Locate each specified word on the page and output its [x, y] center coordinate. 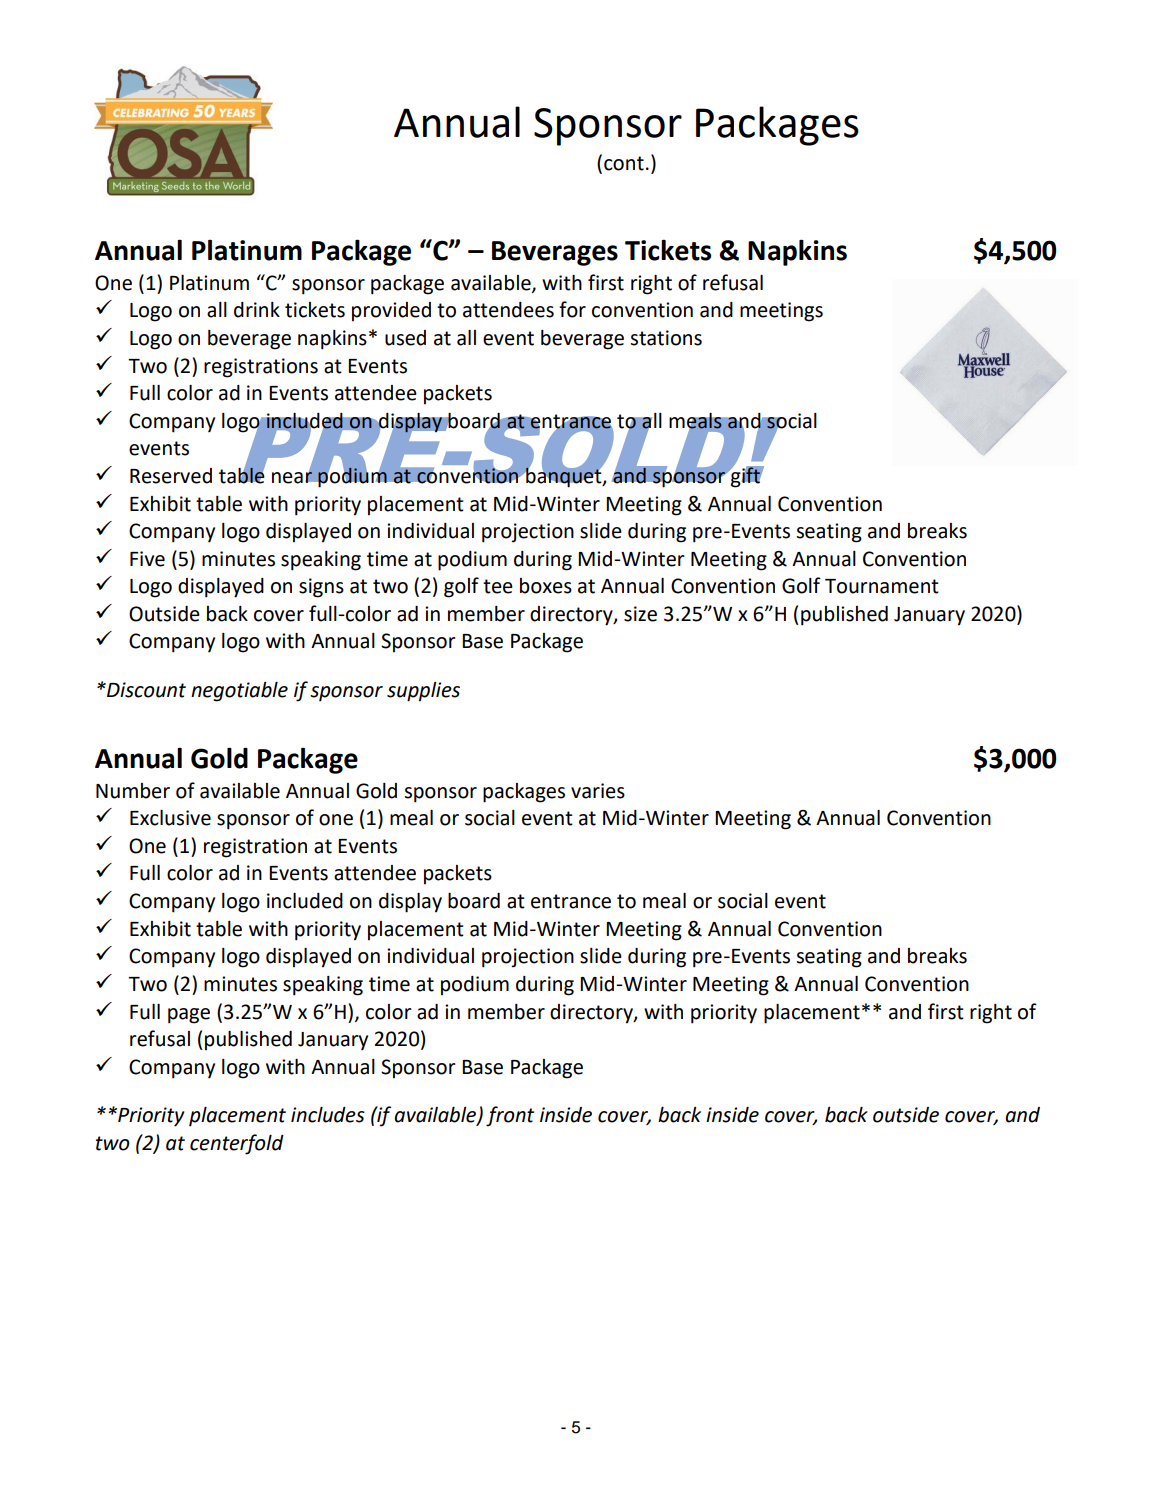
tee [498, 586]
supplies [423, 692]
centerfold [237, 1144]
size [640, 614]
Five [147, 559]
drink [257, 310]
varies [598, 791]
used [405, 338]
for [572, 309]
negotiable [239, 692]
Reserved [171, 476]
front [510, 1116]
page [189, 1016]
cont [624, 163]
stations [666, 338]
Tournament [882, 586]
